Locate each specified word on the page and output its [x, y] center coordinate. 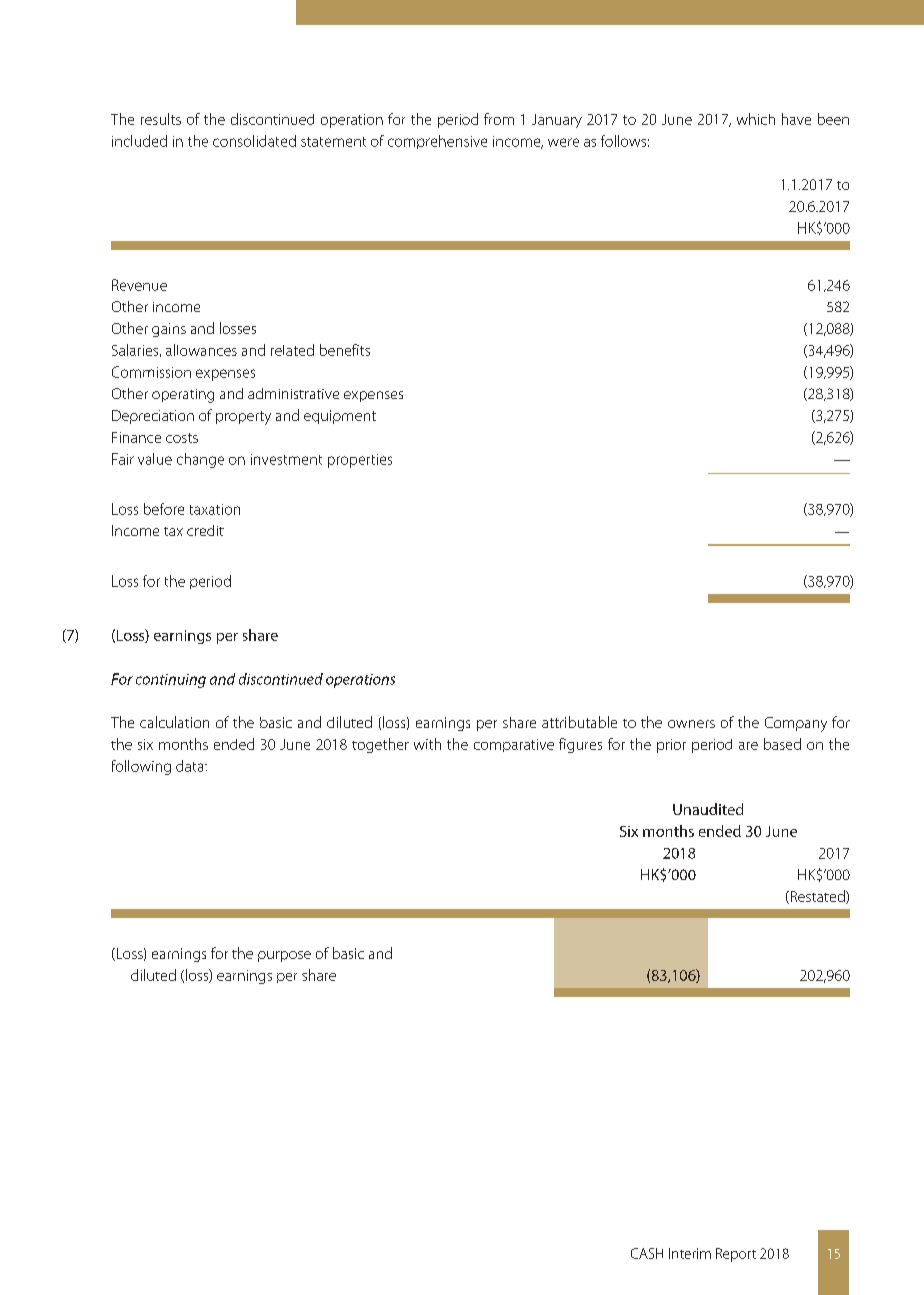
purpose [284, 956]
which [756, 119]
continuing [171, 681]
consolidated [254, 141]
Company [796, 724]
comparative [514, 745]
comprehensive [437, 142]
